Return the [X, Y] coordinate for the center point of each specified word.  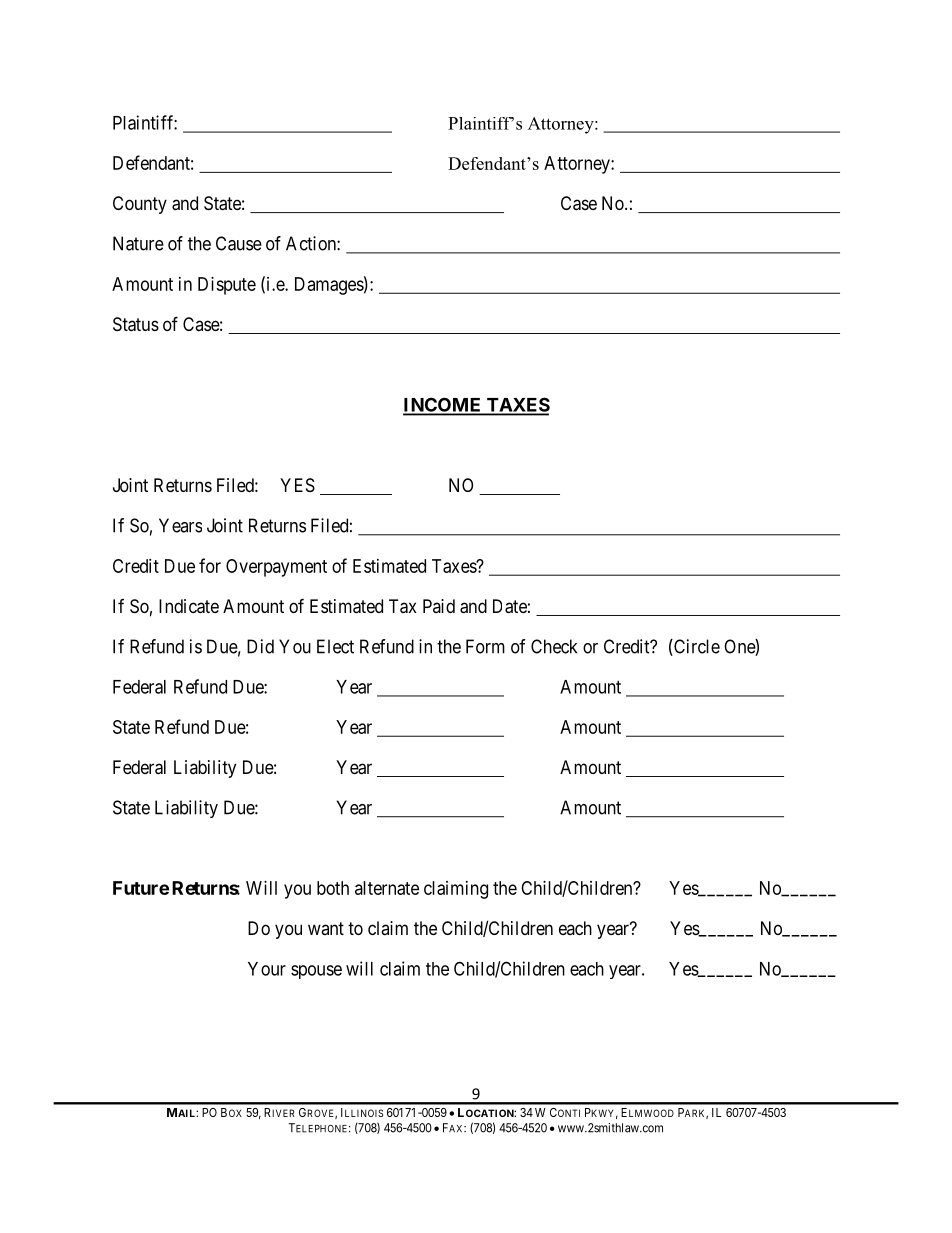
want [326, 928]
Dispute [227, 286]
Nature [138, 243]
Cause [239, 243]
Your [267, 969]
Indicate [189, 606]
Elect [335, 646]
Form [485, 646]
